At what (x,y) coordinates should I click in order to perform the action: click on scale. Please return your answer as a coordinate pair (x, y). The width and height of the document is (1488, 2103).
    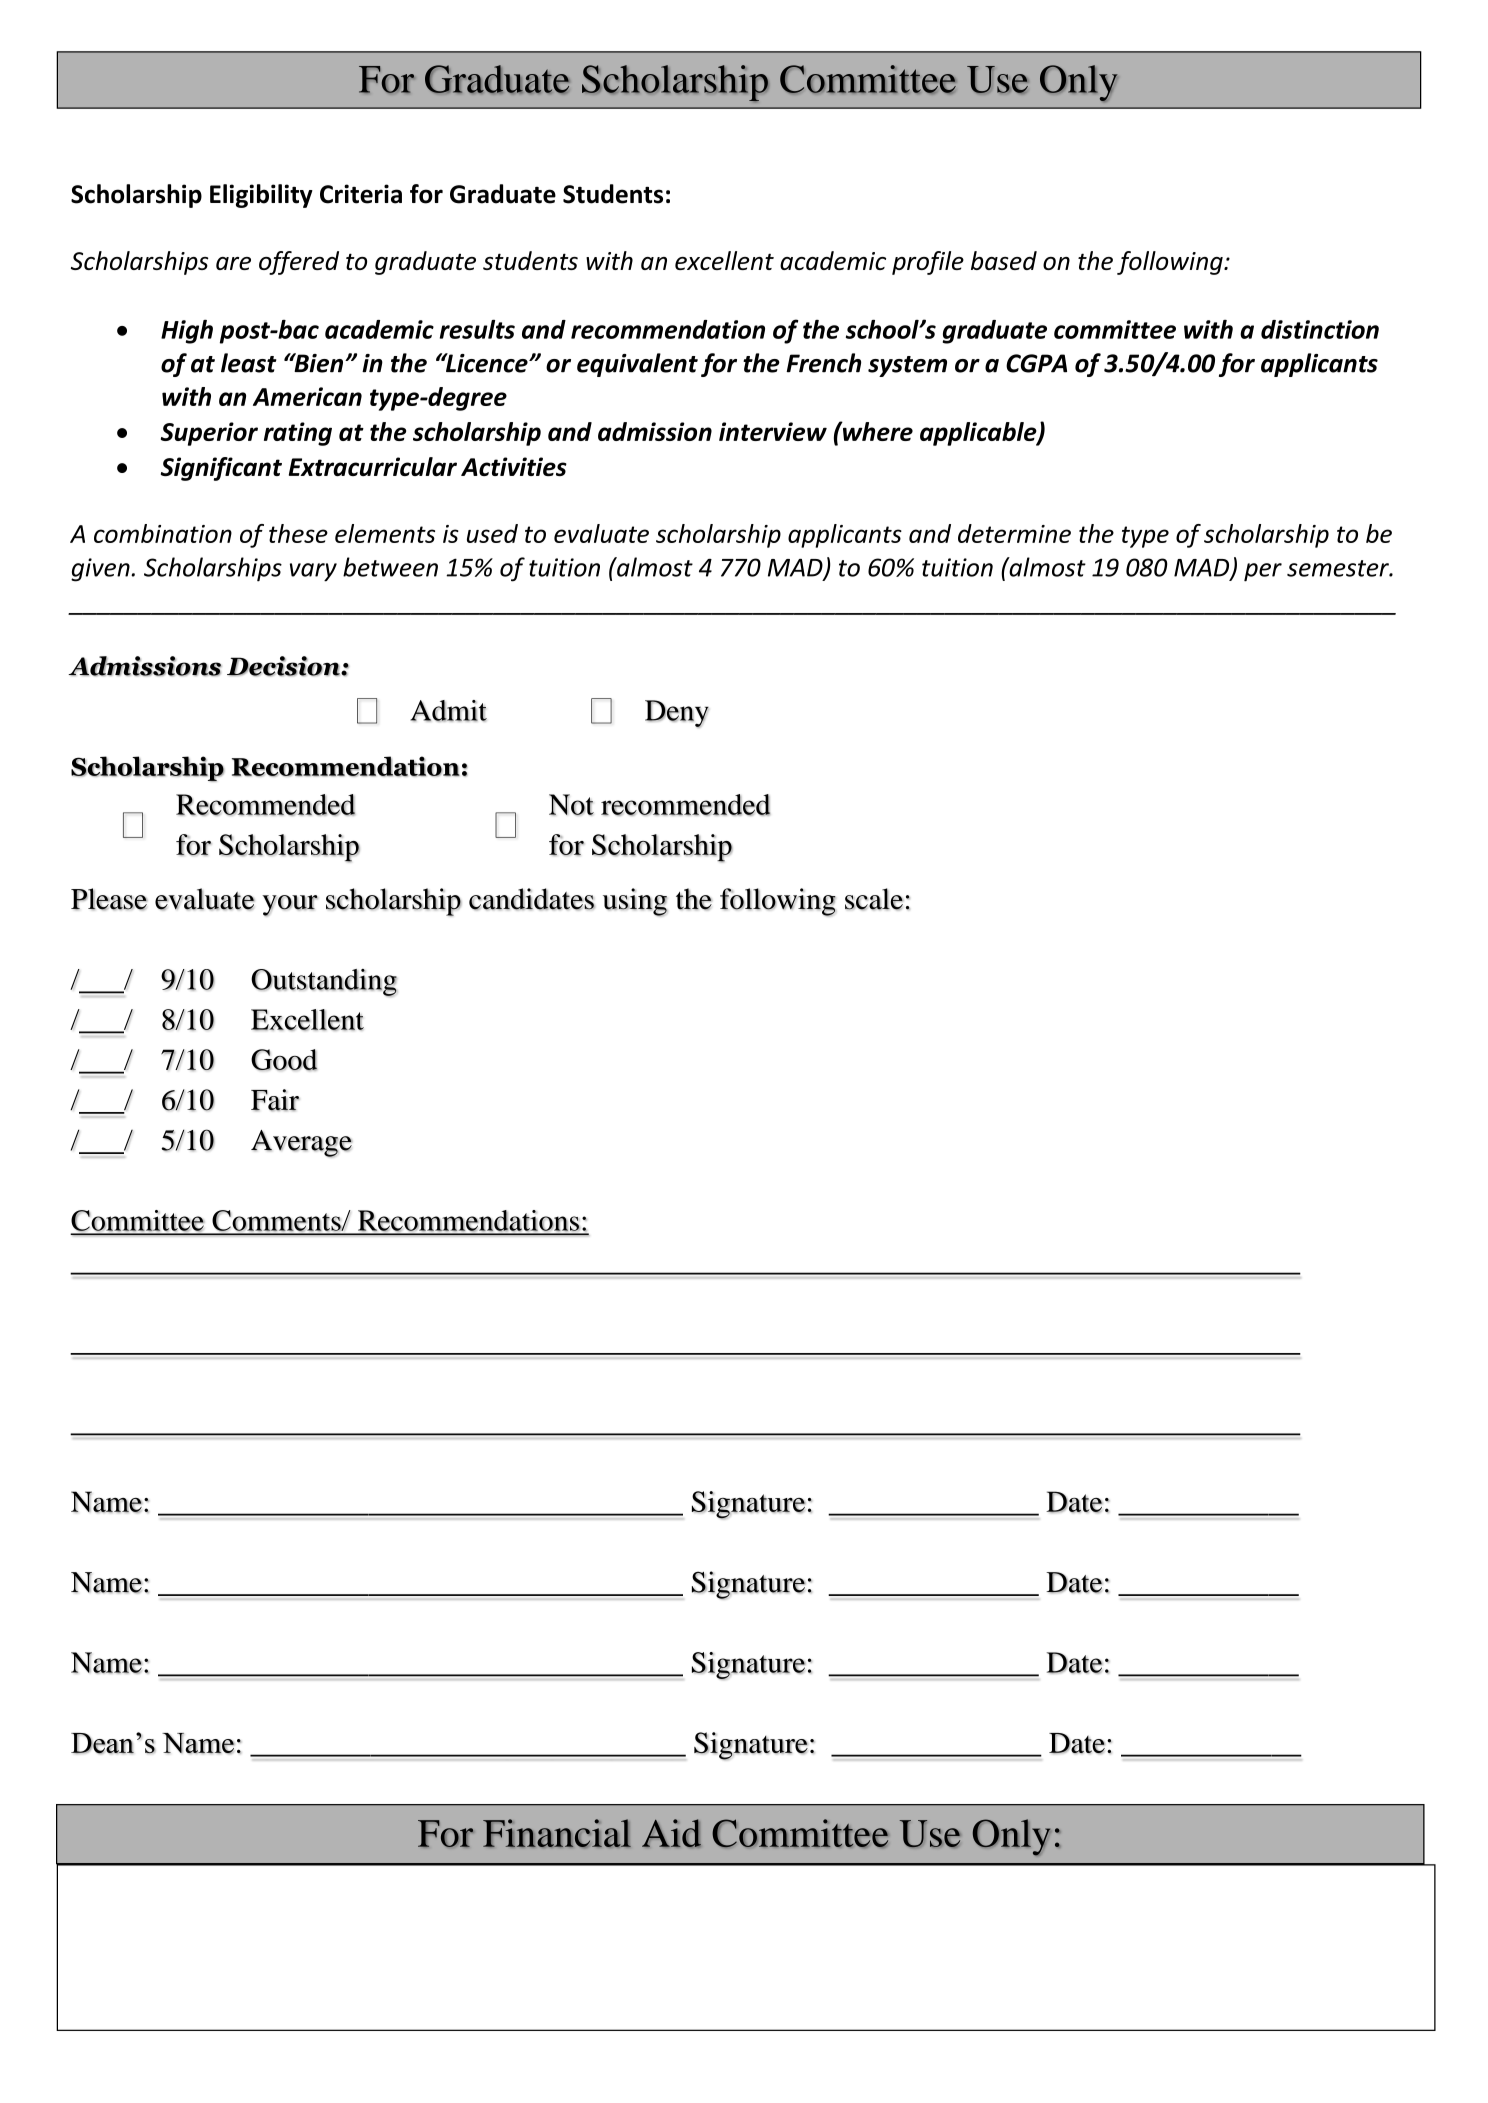
    Looking at the image, I should click on (874, 899).
